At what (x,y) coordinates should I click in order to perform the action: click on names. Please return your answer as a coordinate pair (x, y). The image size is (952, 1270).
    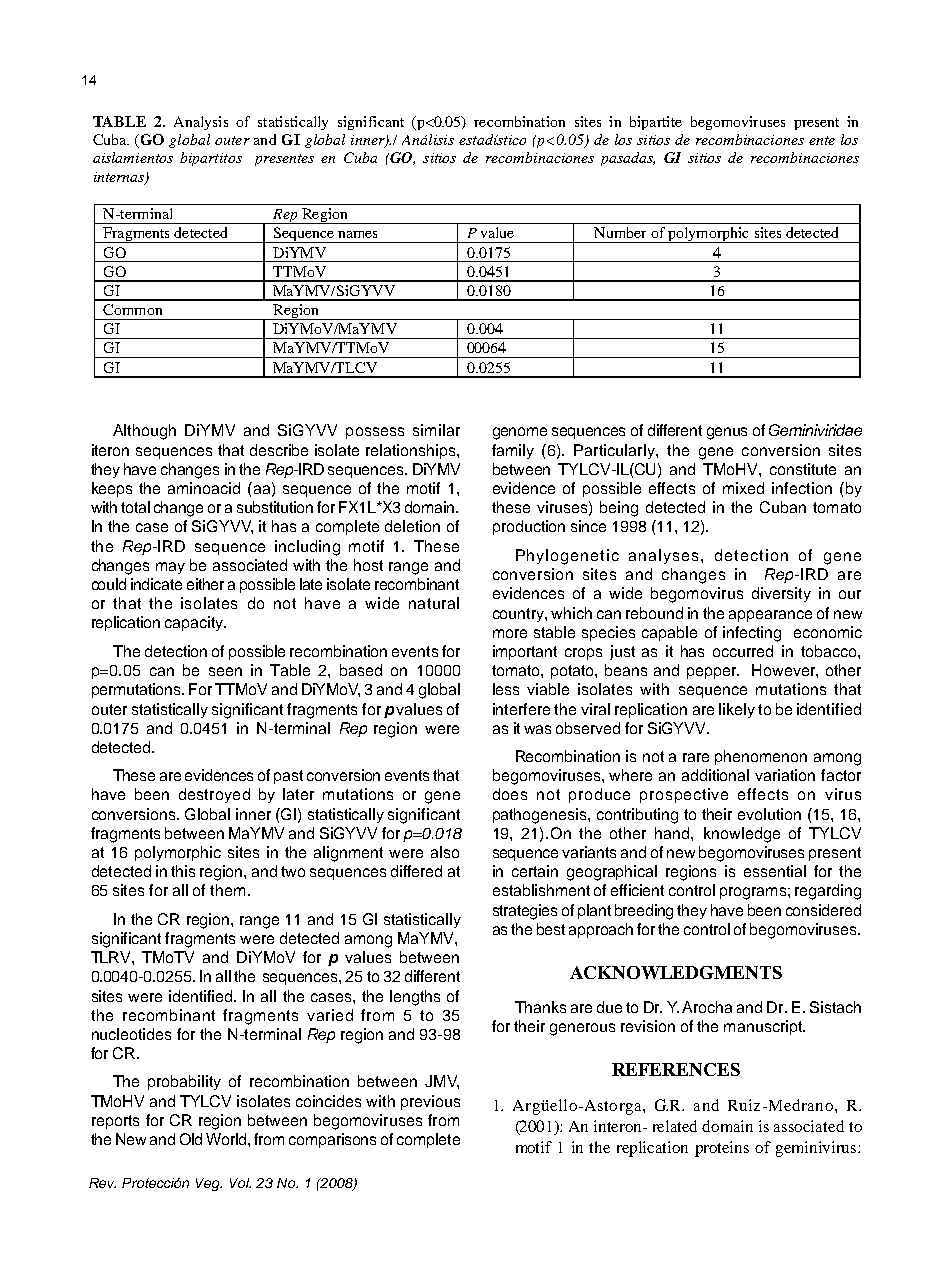
    Looking at the image, I should click on (357, 234).
